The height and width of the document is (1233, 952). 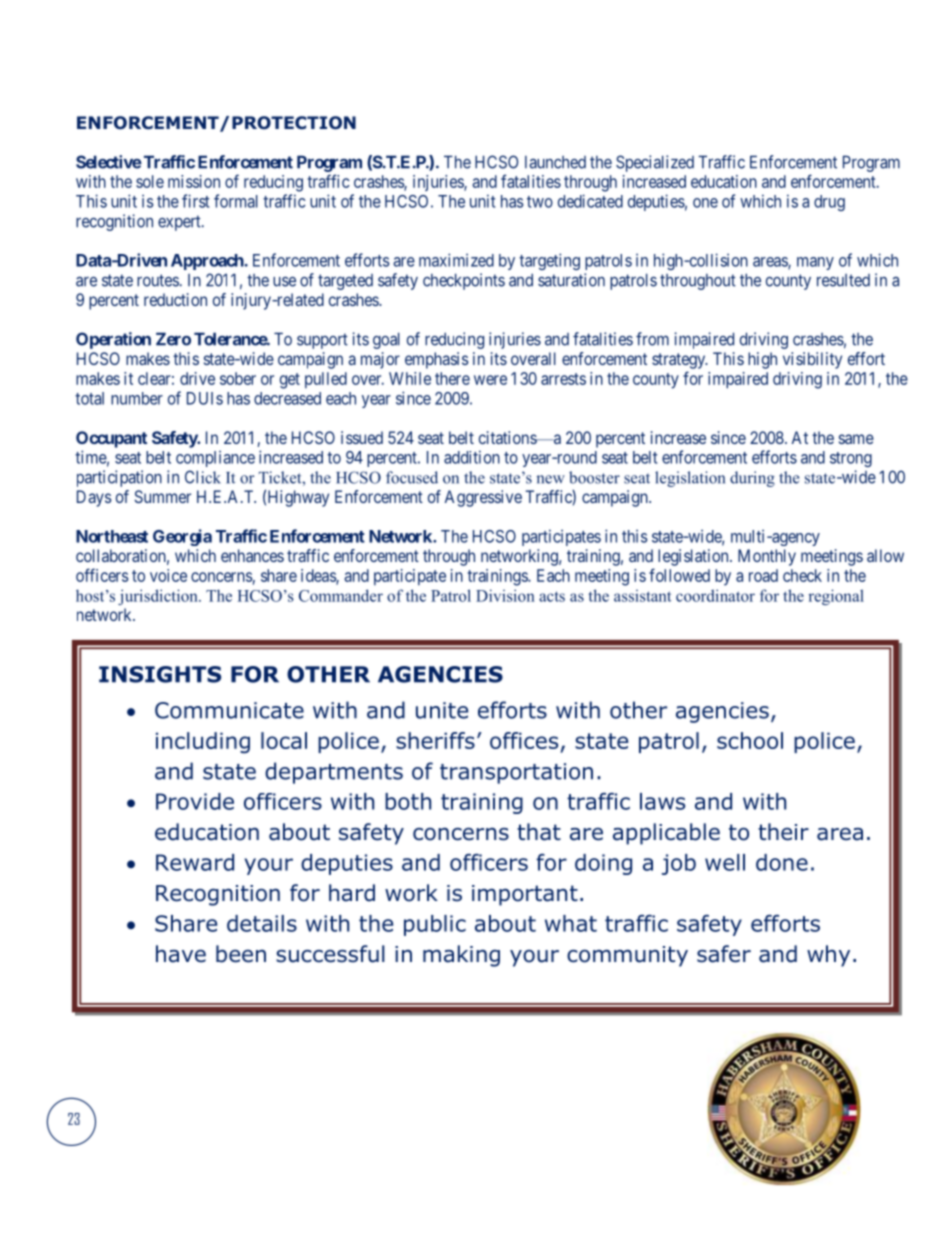 I want to click on emphasis, so click(x=437, y=360).
